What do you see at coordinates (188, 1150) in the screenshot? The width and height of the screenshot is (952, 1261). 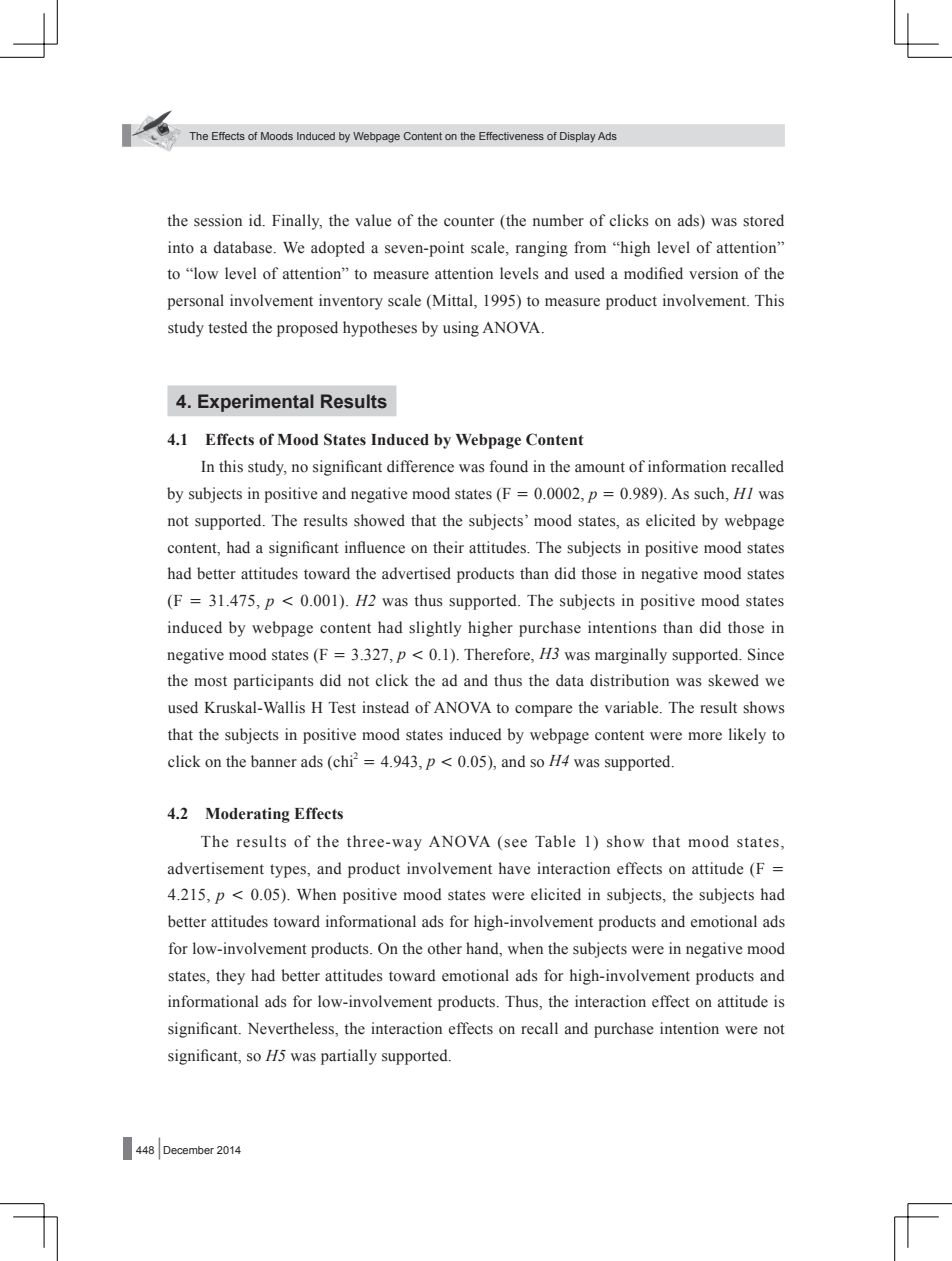 I see `December` at bounding box center [188, 1150].
